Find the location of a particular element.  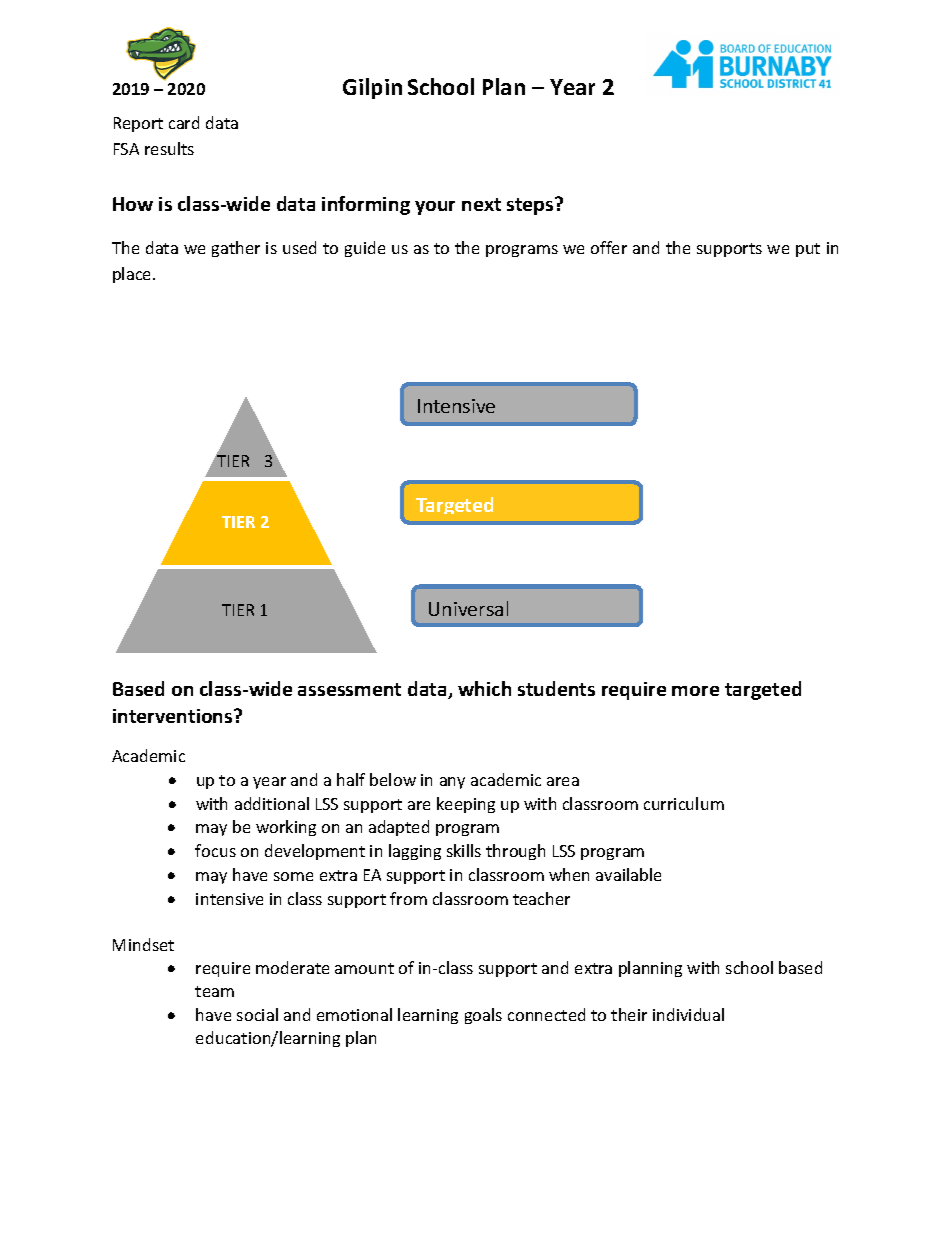

curriculum is located at coordinates (684, 803).
